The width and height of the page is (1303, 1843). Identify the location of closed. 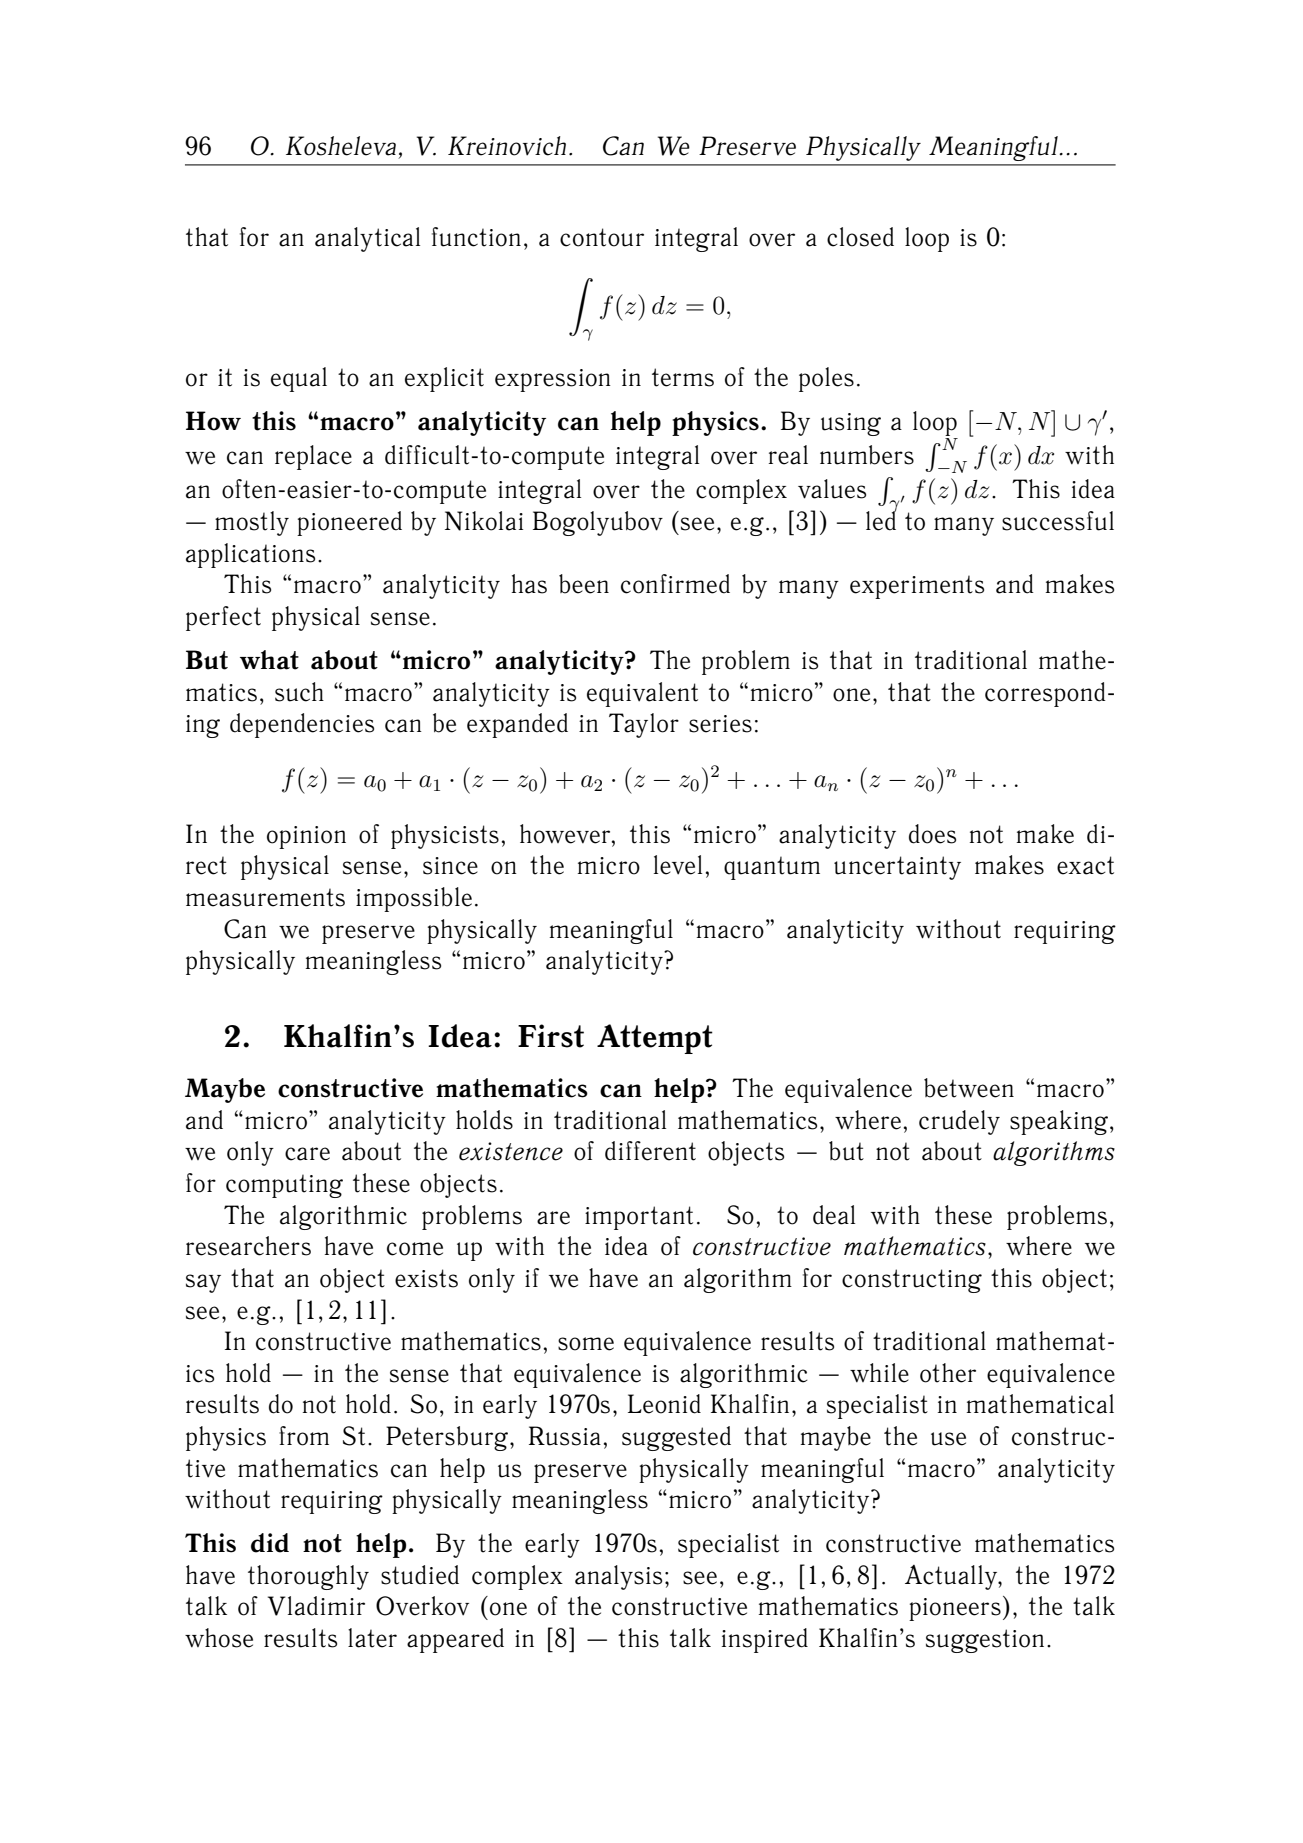
(860, 237).
